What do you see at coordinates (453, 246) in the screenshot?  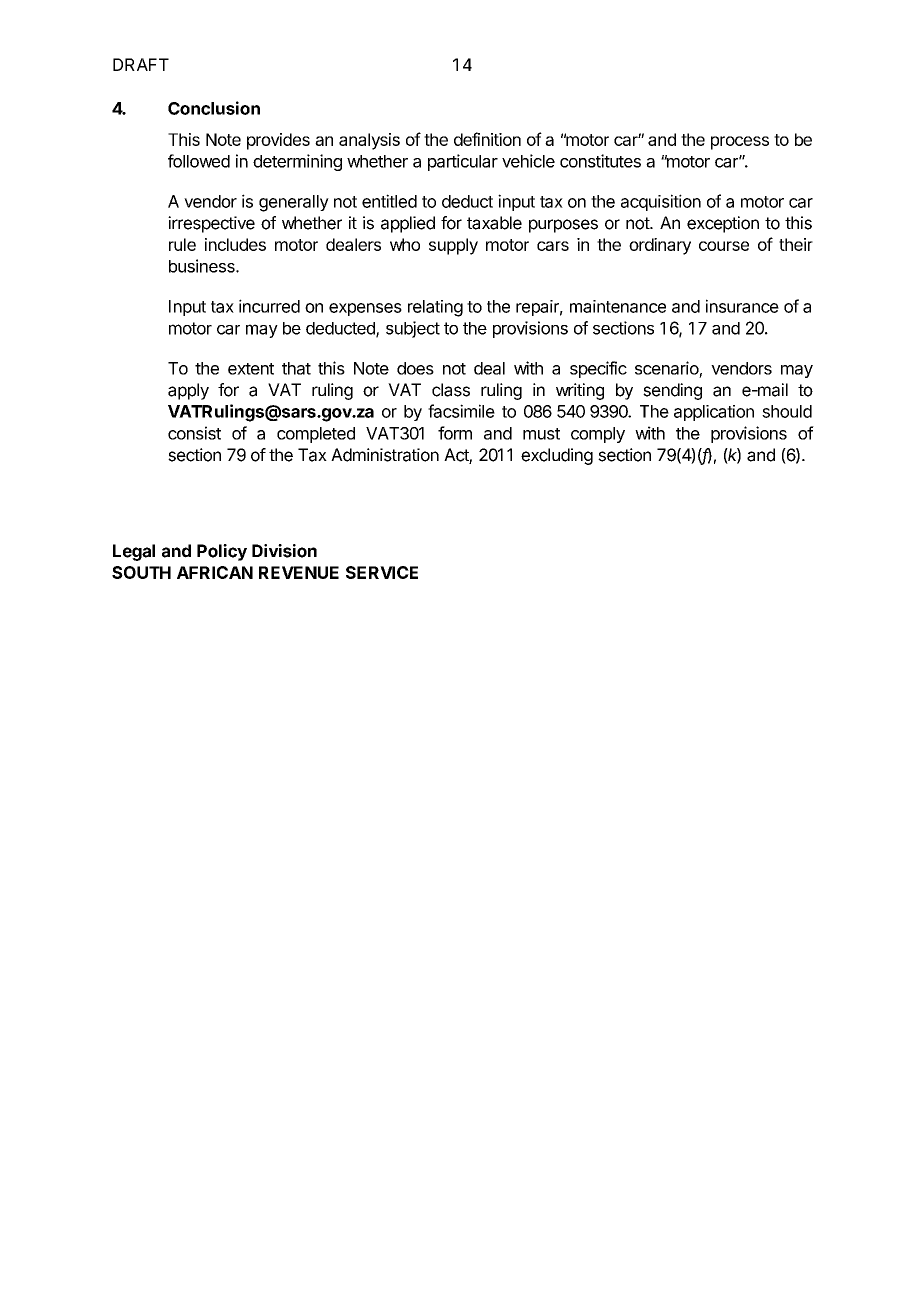 I see `supply` at bounding box center [453, 246].
